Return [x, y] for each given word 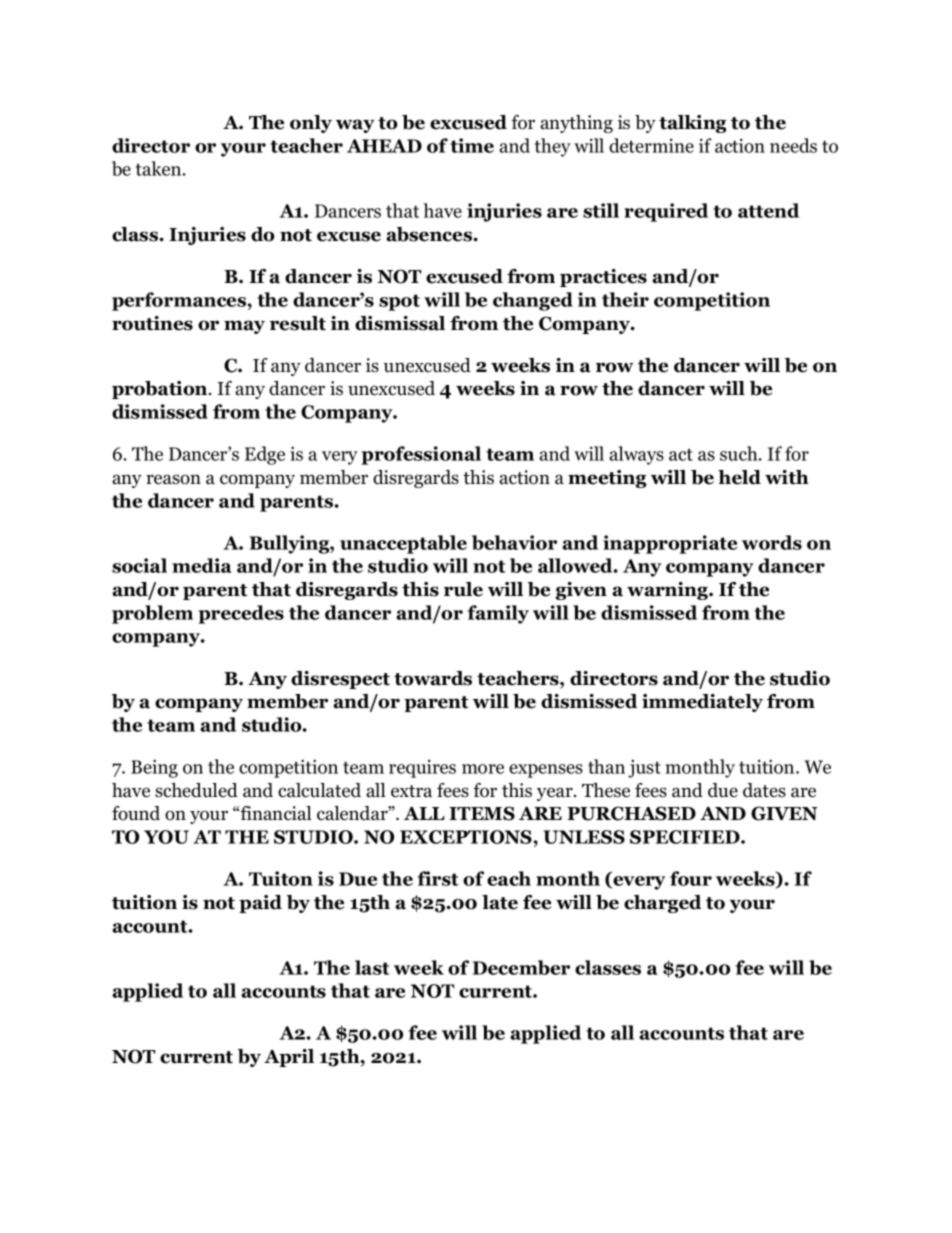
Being [154, 768]
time [472, 145]
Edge [265, 455]
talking [693, 124]
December [521, 967]
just [644, 768]
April [289, 1058]
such [740, 453]
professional [421, 455]
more [483, 769]
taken [160, 168]
